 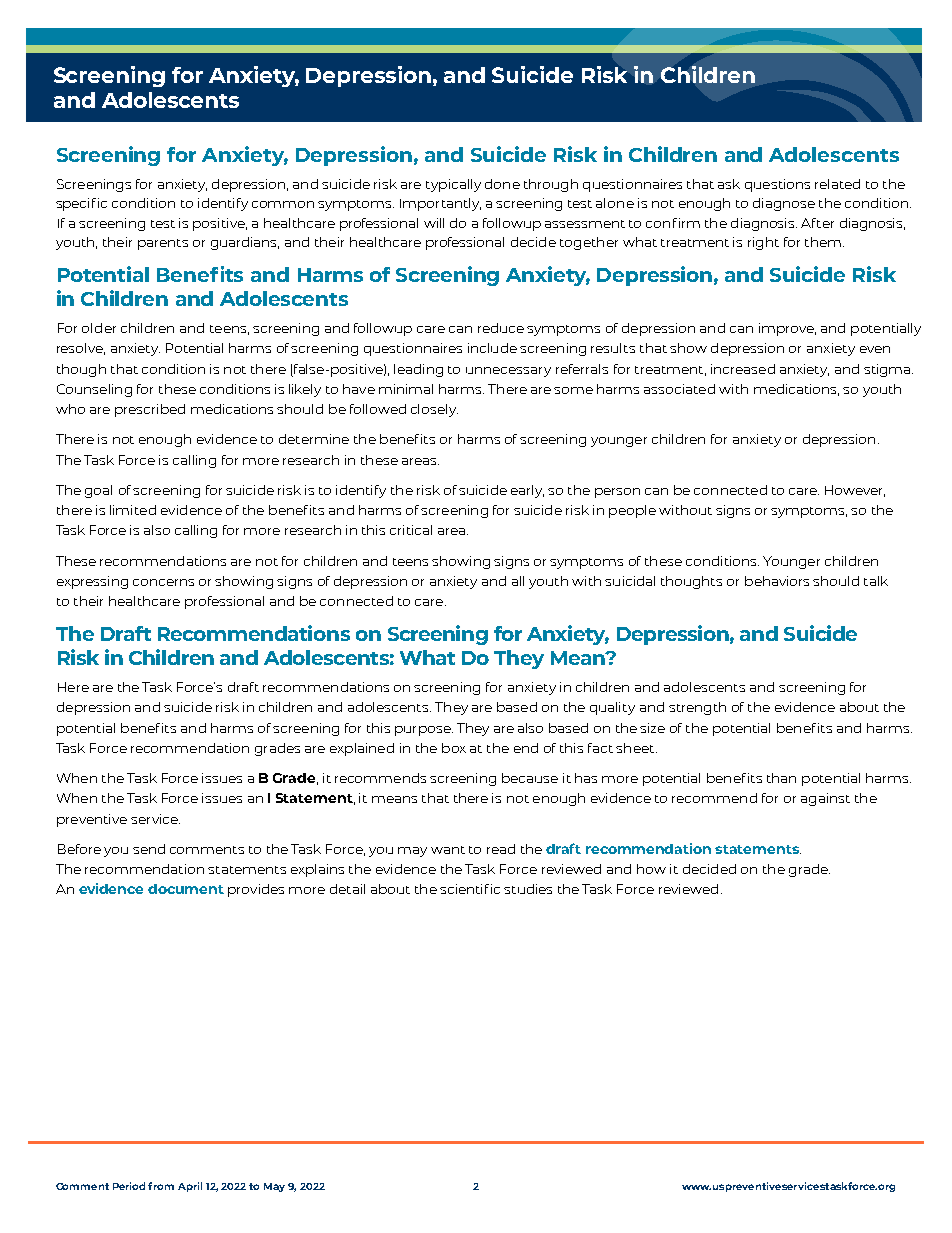 I want to click on diagnose, so click(x=784, y=204).
